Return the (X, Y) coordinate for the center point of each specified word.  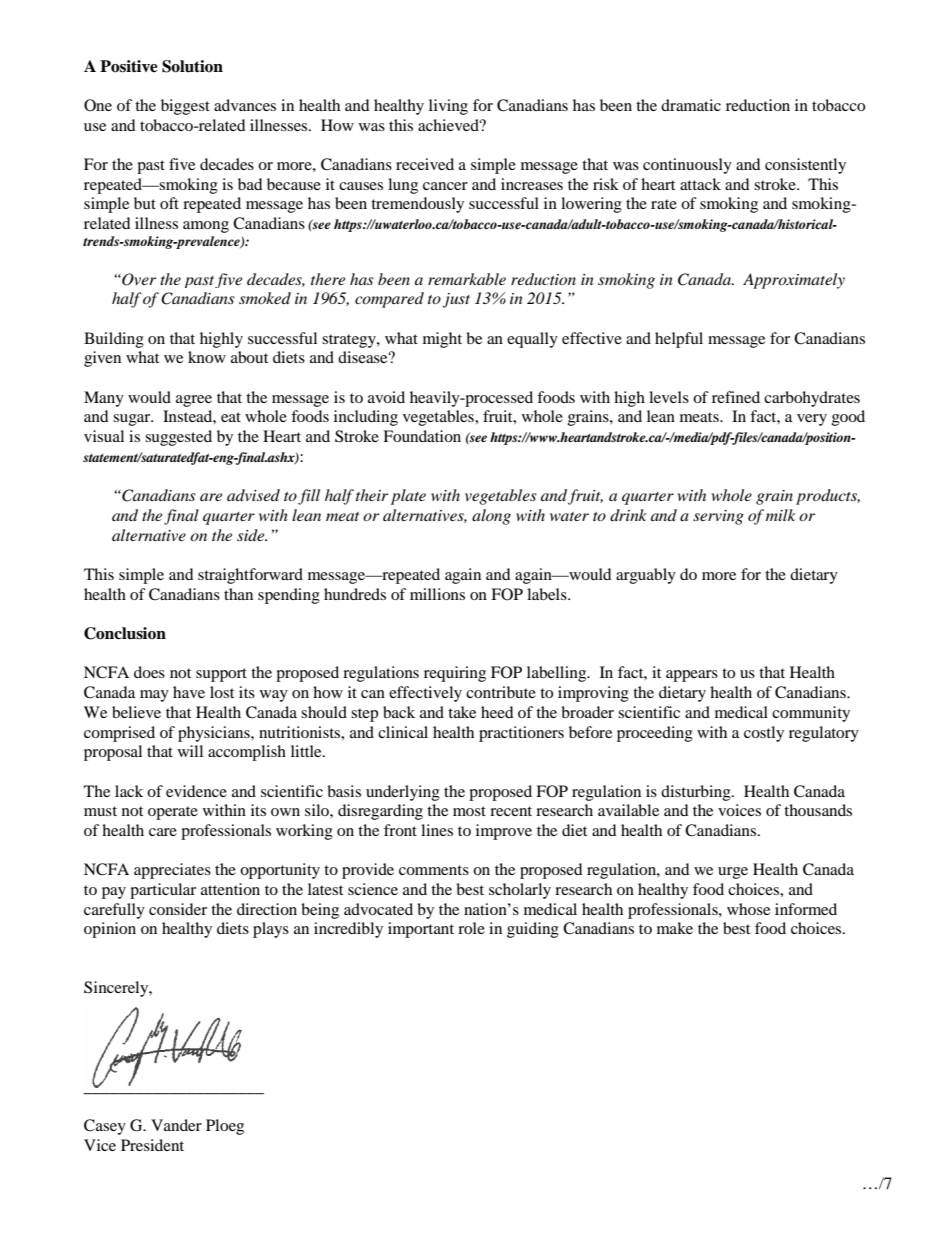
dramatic (691, 105)
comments (434, 870)
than (238, 594)
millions (437, 594)
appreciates (172, 871)
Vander (176, 1125)
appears (692, 676)
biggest (185, 107)
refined (736, 397)
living (448, 107)
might (442, 340)
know (207, 357)
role (471, 928)
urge (733, 873)
